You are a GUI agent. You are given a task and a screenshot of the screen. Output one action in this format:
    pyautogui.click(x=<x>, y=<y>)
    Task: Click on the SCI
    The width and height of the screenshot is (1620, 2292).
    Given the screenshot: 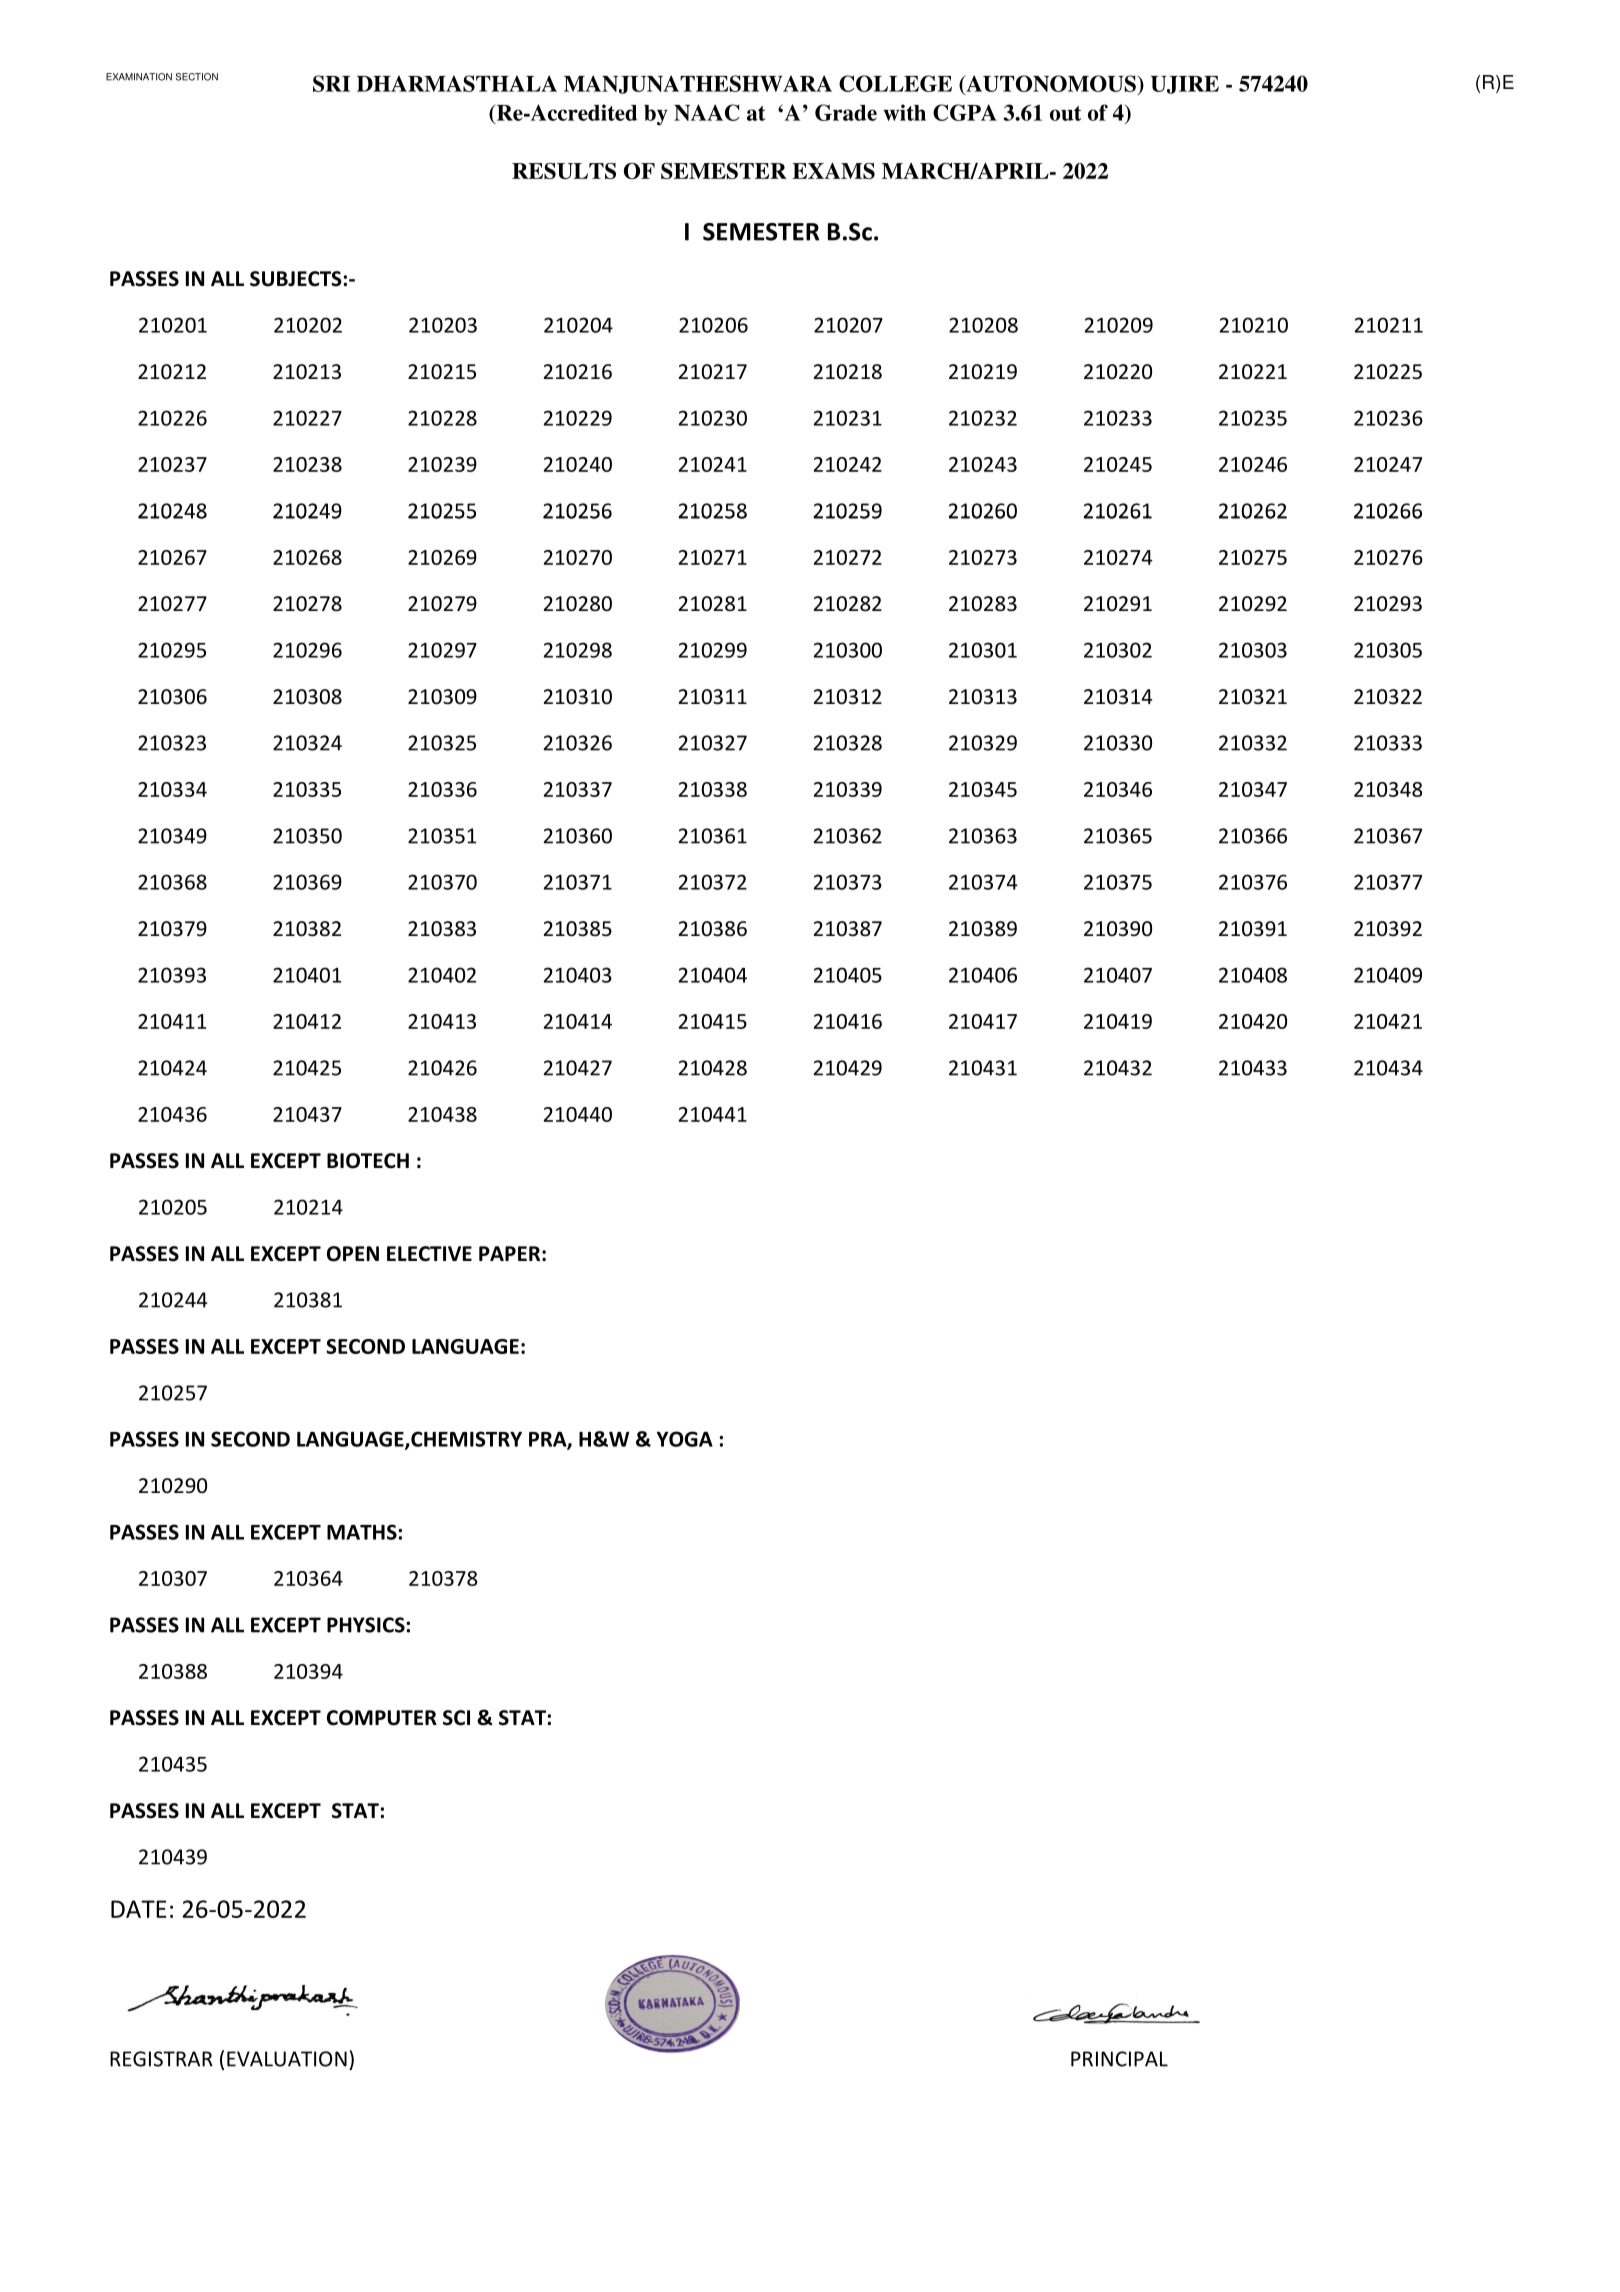 What is the action you would take?
    pyautogui.click(x=456, y=1718)
